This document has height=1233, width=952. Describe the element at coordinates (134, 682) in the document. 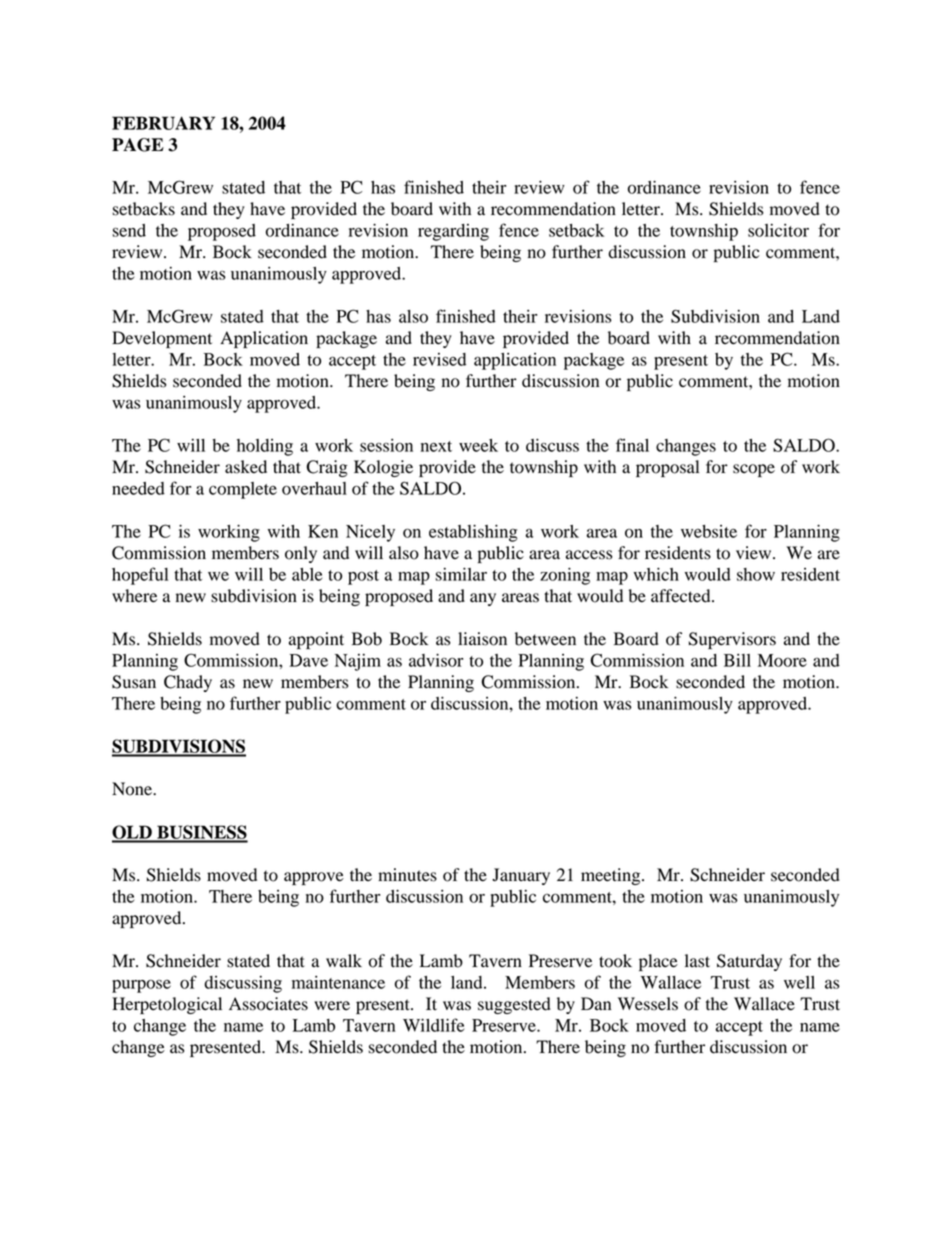

I see `Susan` at that location.
